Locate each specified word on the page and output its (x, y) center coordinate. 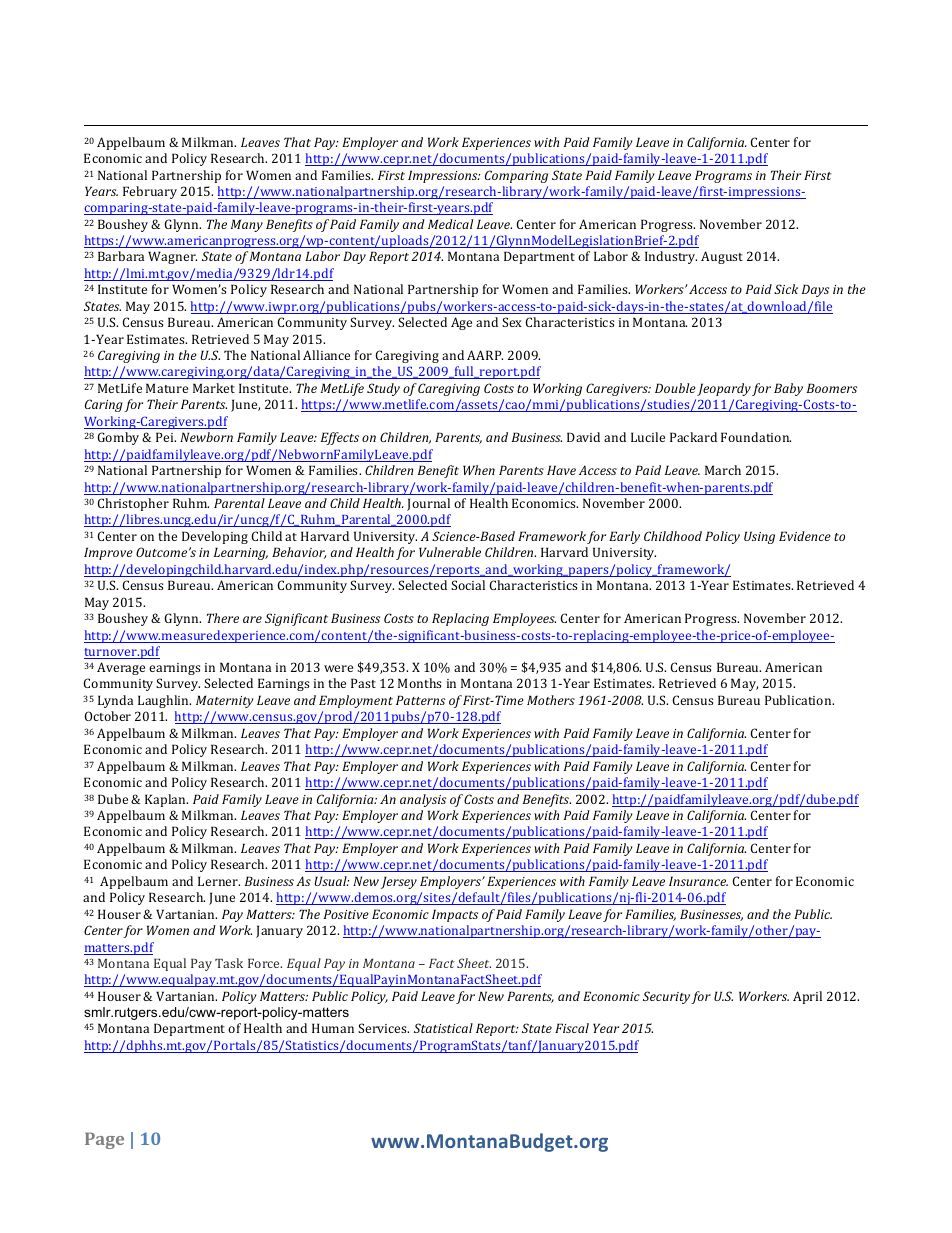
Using (759, 537)
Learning (241, 553)
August (722, 257)
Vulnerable (450, 552)
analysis (423, 800)
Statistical (443, 1028)
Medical (450, 224)
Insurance (698, 881)
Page (104, 1140)
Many (247, 225)
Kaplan (166, 800)
